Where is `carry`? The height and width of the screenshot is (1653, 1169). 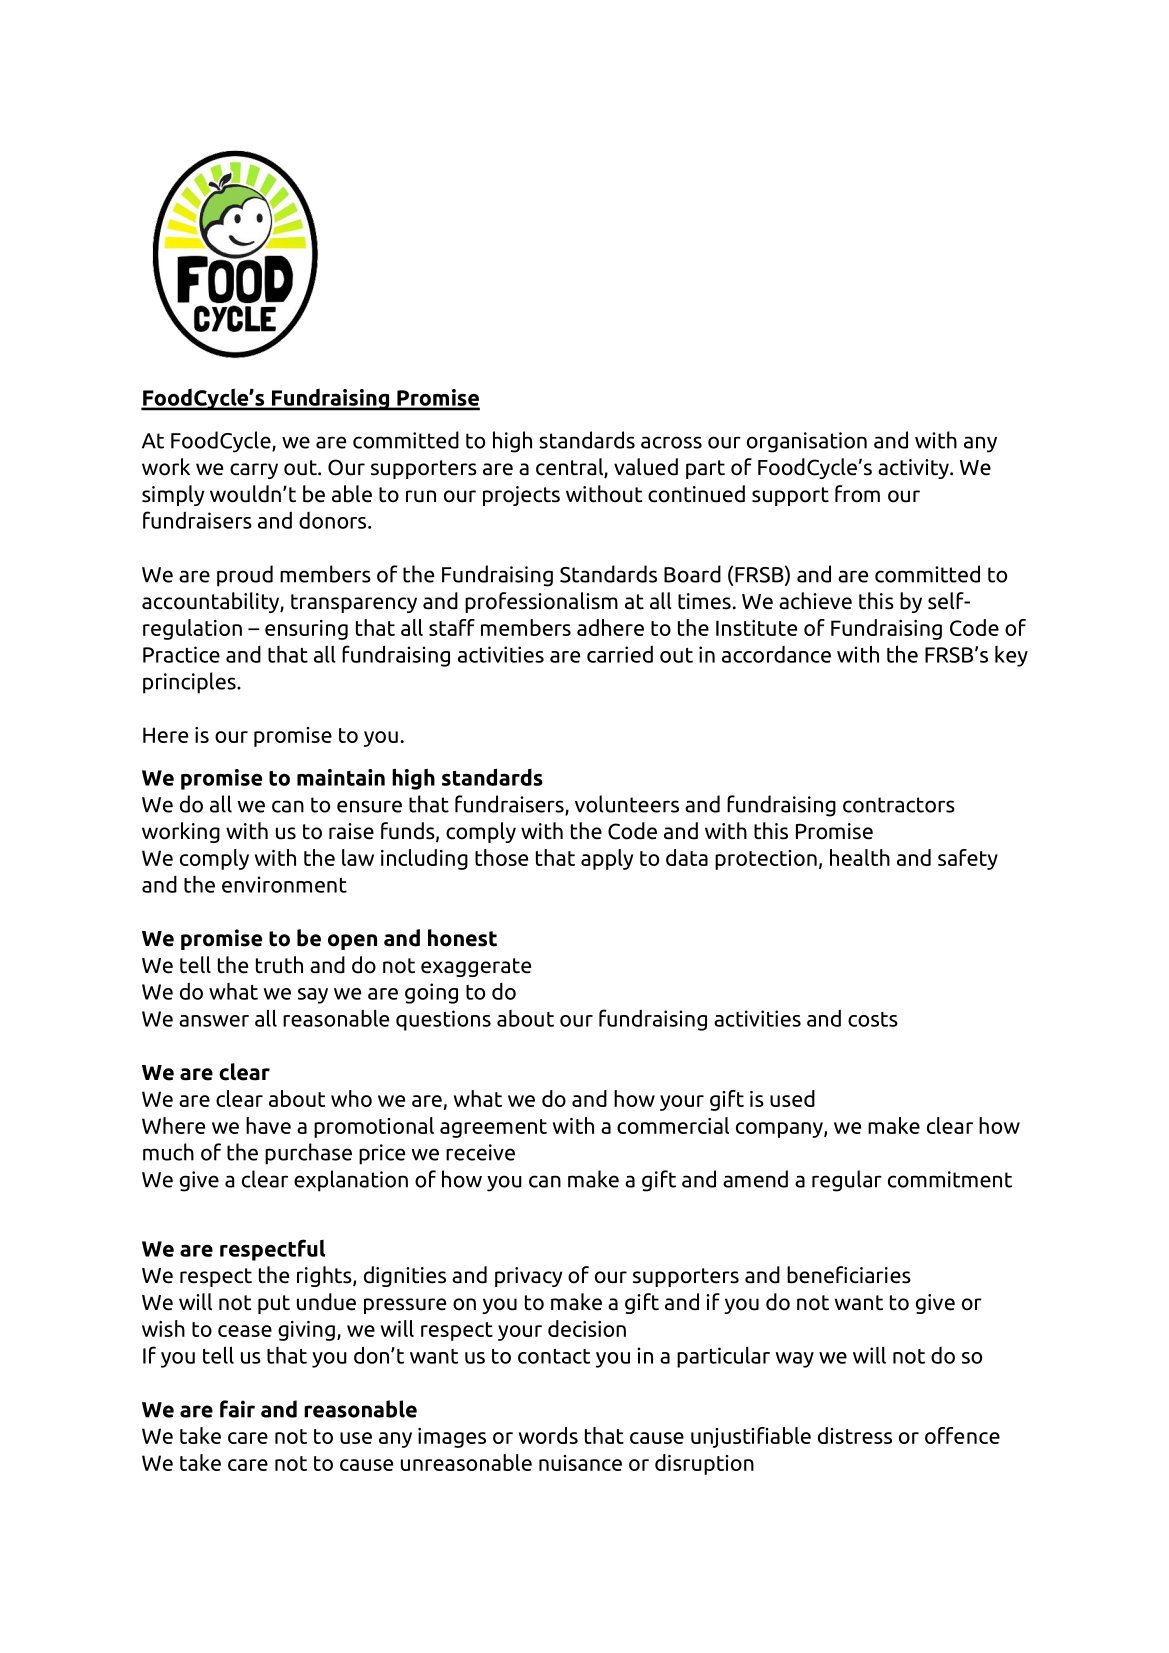 carry is located at coordinates (254, 471).
